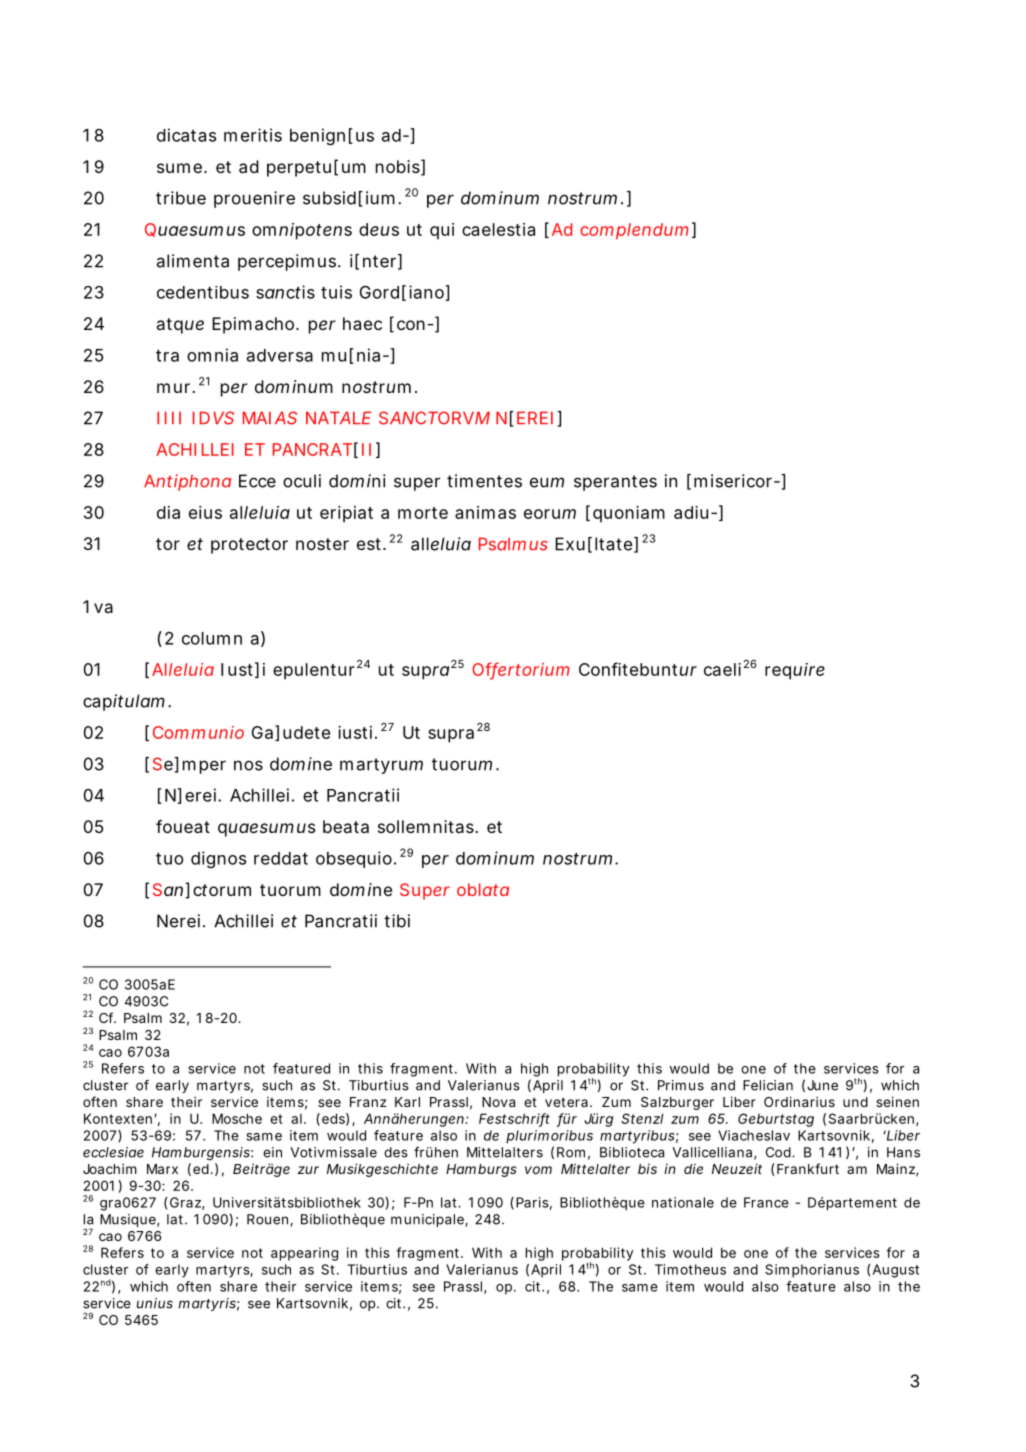  Describe the element at coordinates (362, 323) in the screenshot. I see `haec` at that location.
